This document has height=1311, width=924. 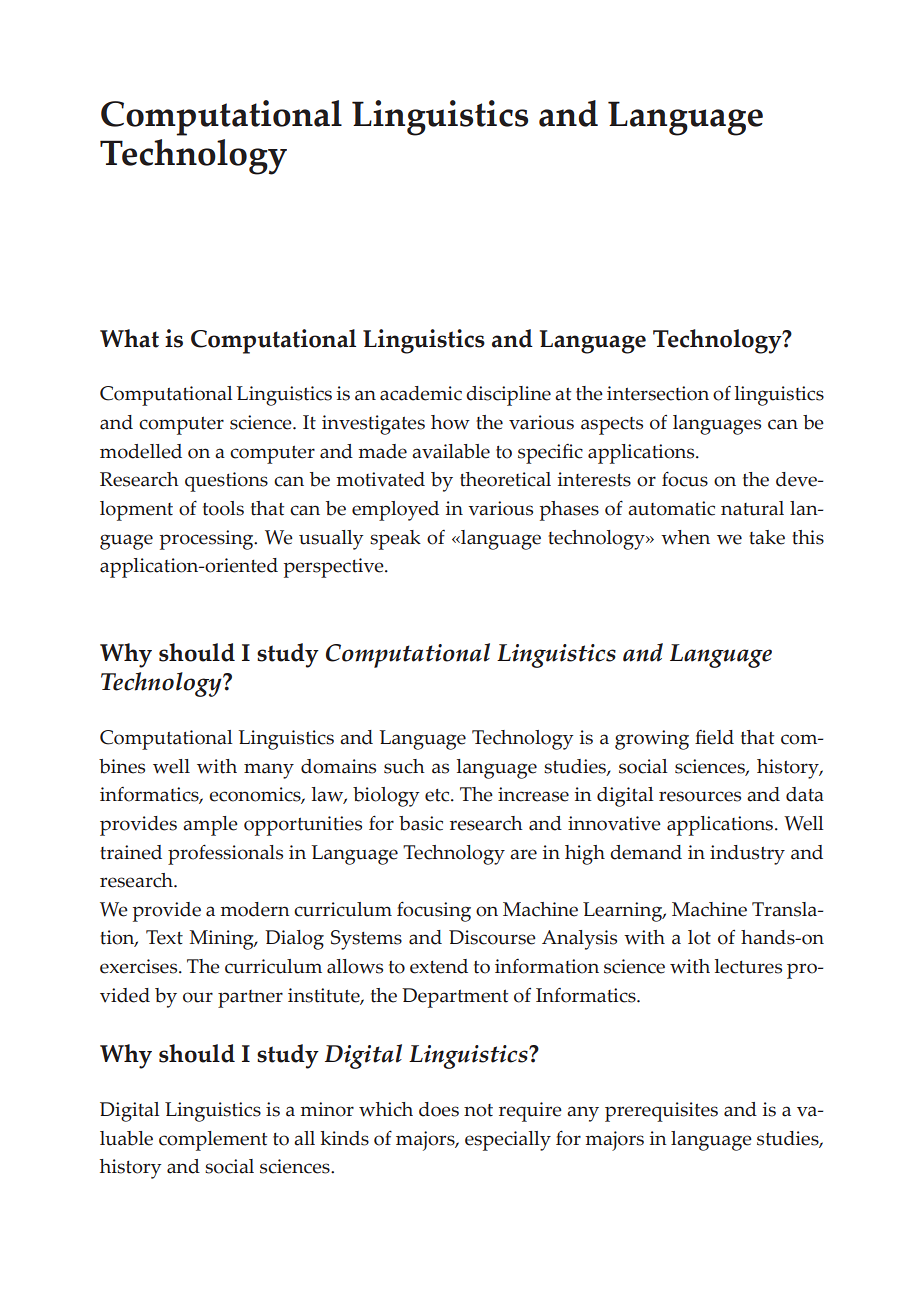 What do you see at coordinates (255, 909) in the document?
I see `modern` at bounding box center [255, 909].
